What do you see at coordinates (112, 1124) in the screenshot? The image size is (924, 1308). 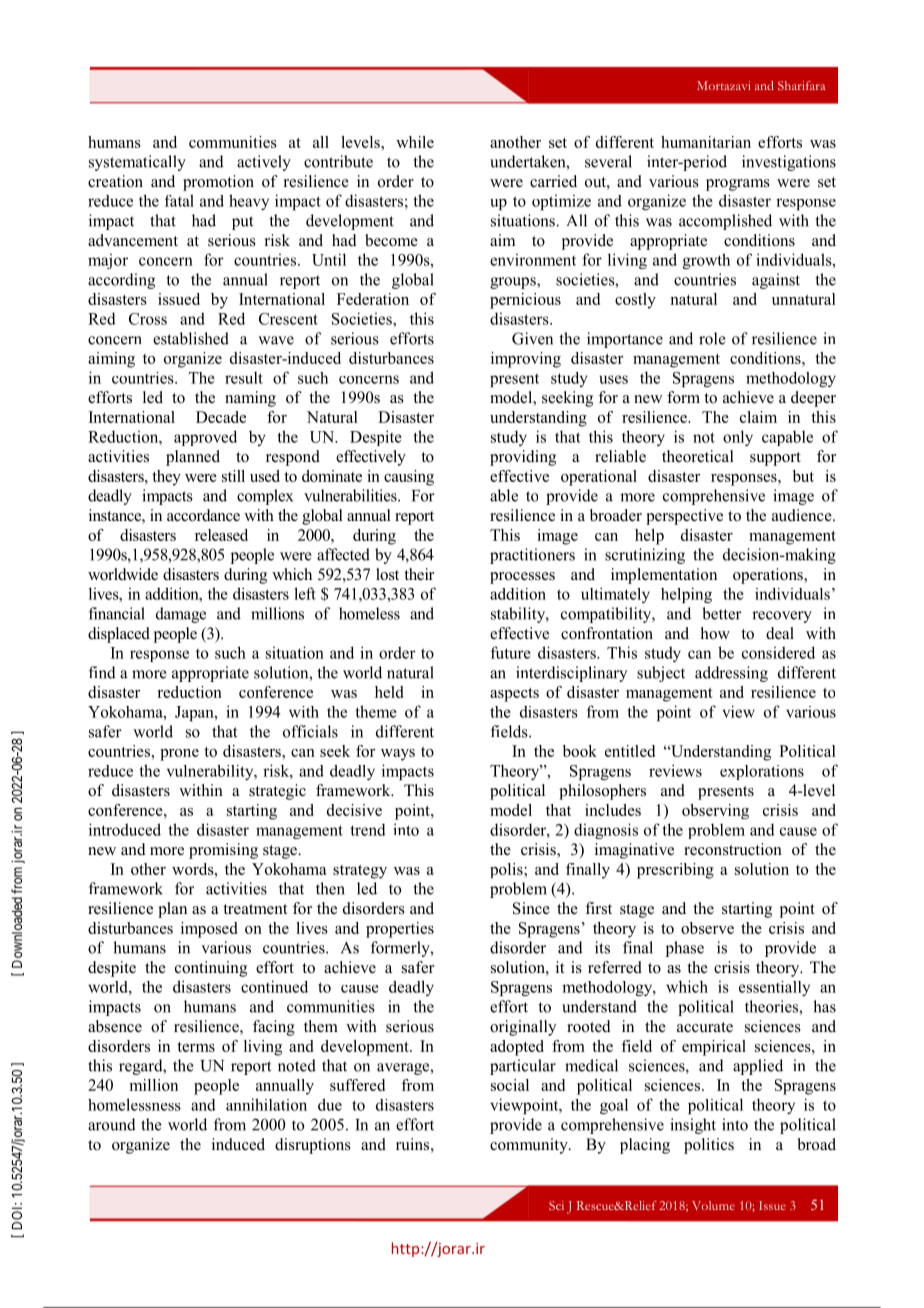 I see `around` at bounding box center [112, 1124].
